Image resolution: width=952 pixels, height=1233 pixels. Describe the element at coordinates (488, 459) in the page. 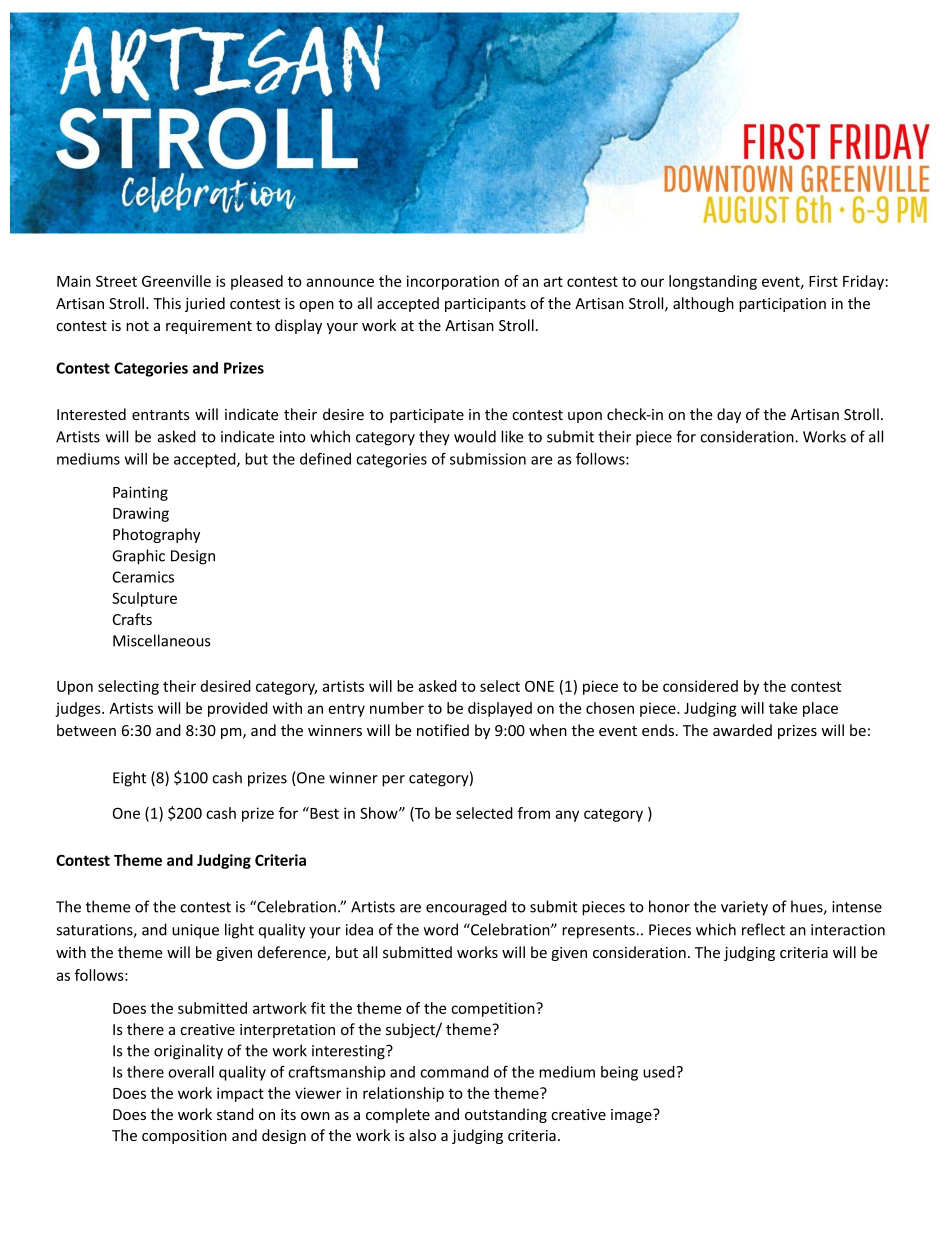

I see `submission` at that location.
